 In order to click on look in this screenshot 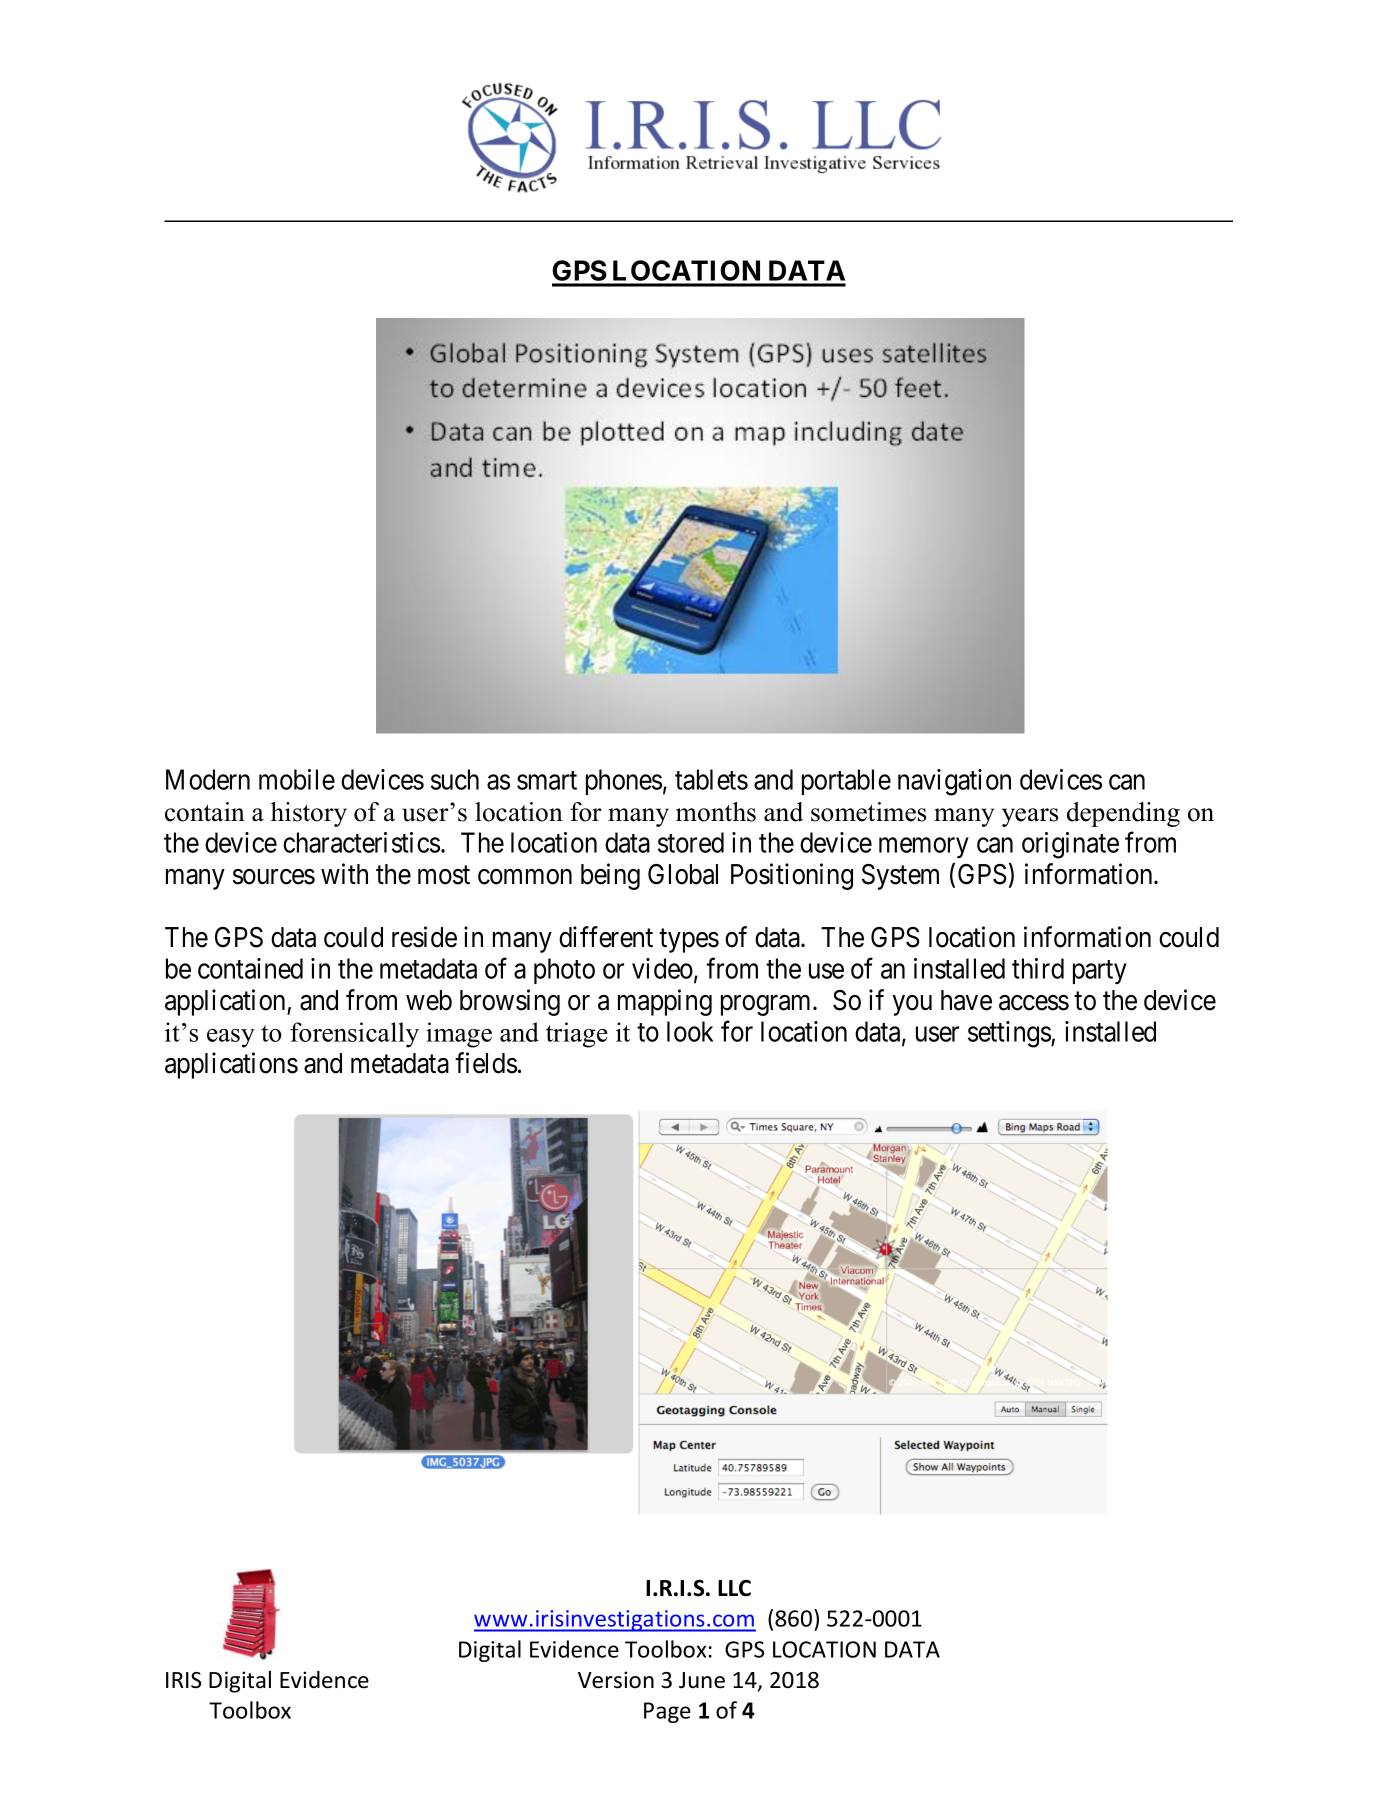, I will do `click(690, 1031)`.
